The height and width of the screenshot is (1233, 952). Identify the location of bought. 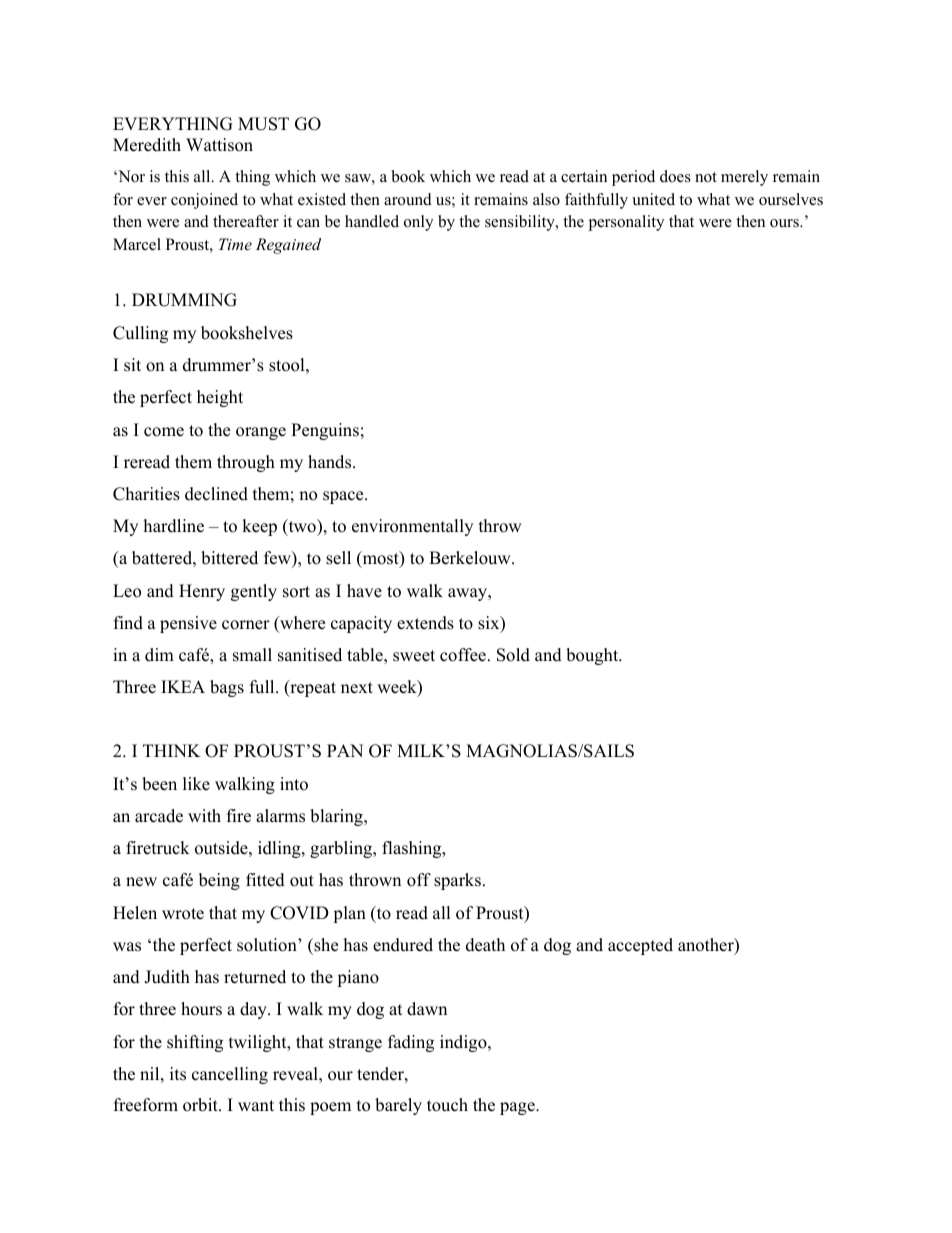
(593, 656).
